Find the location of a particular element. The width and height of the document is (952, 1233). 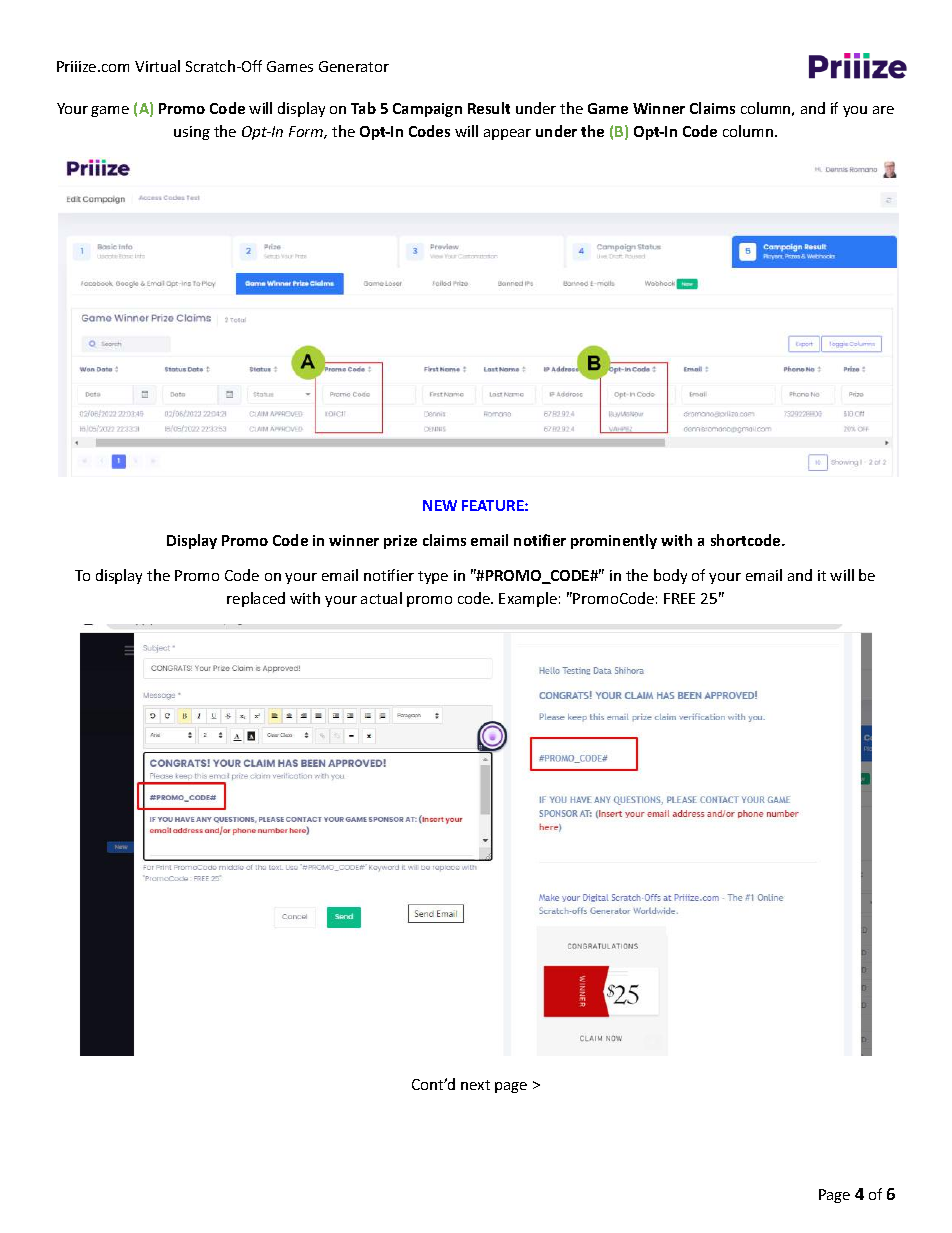

FREE is located at coordinates (679, 598).
